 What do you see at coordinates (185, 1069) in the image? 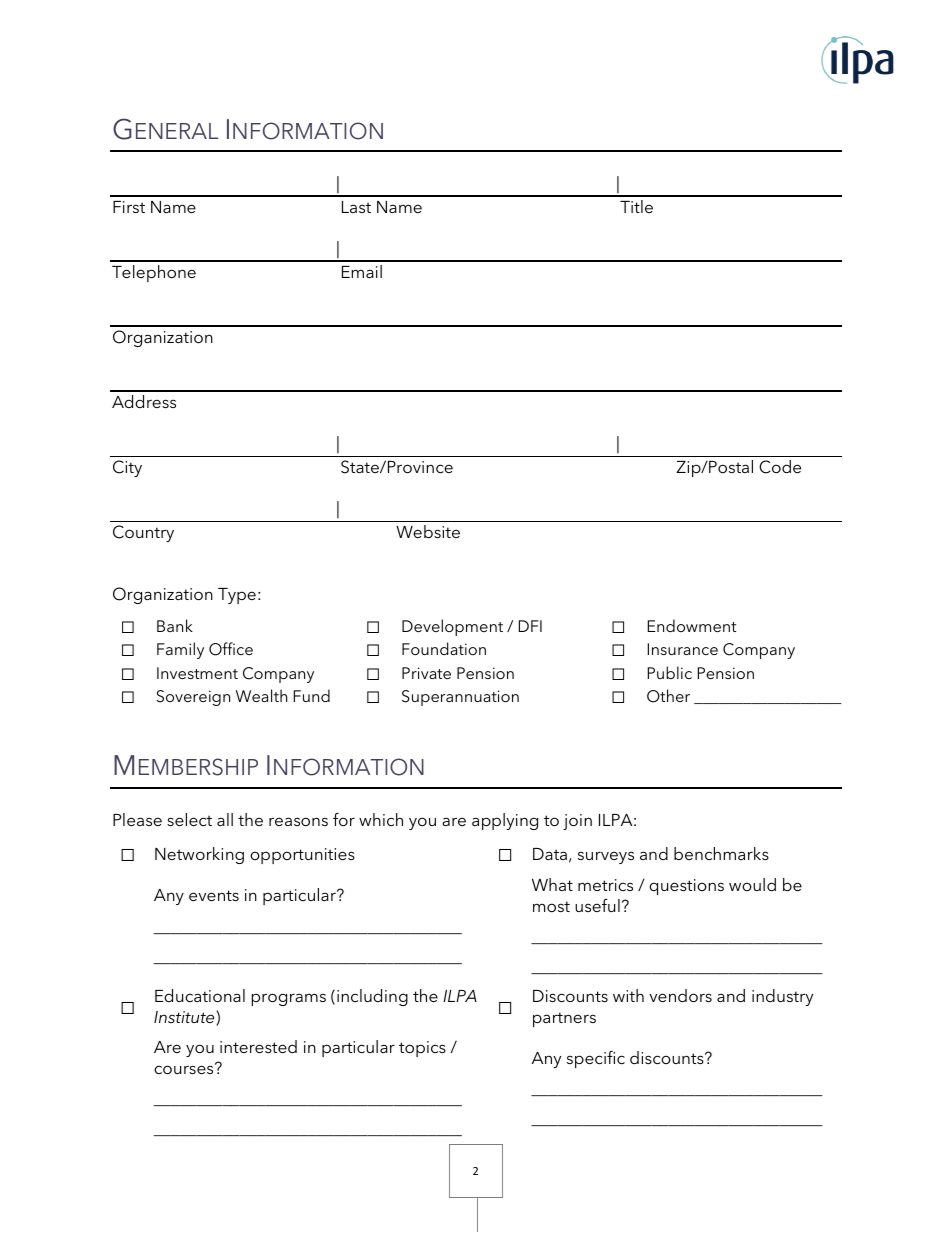
I see `courses` at bounding box center [185, 1069].
